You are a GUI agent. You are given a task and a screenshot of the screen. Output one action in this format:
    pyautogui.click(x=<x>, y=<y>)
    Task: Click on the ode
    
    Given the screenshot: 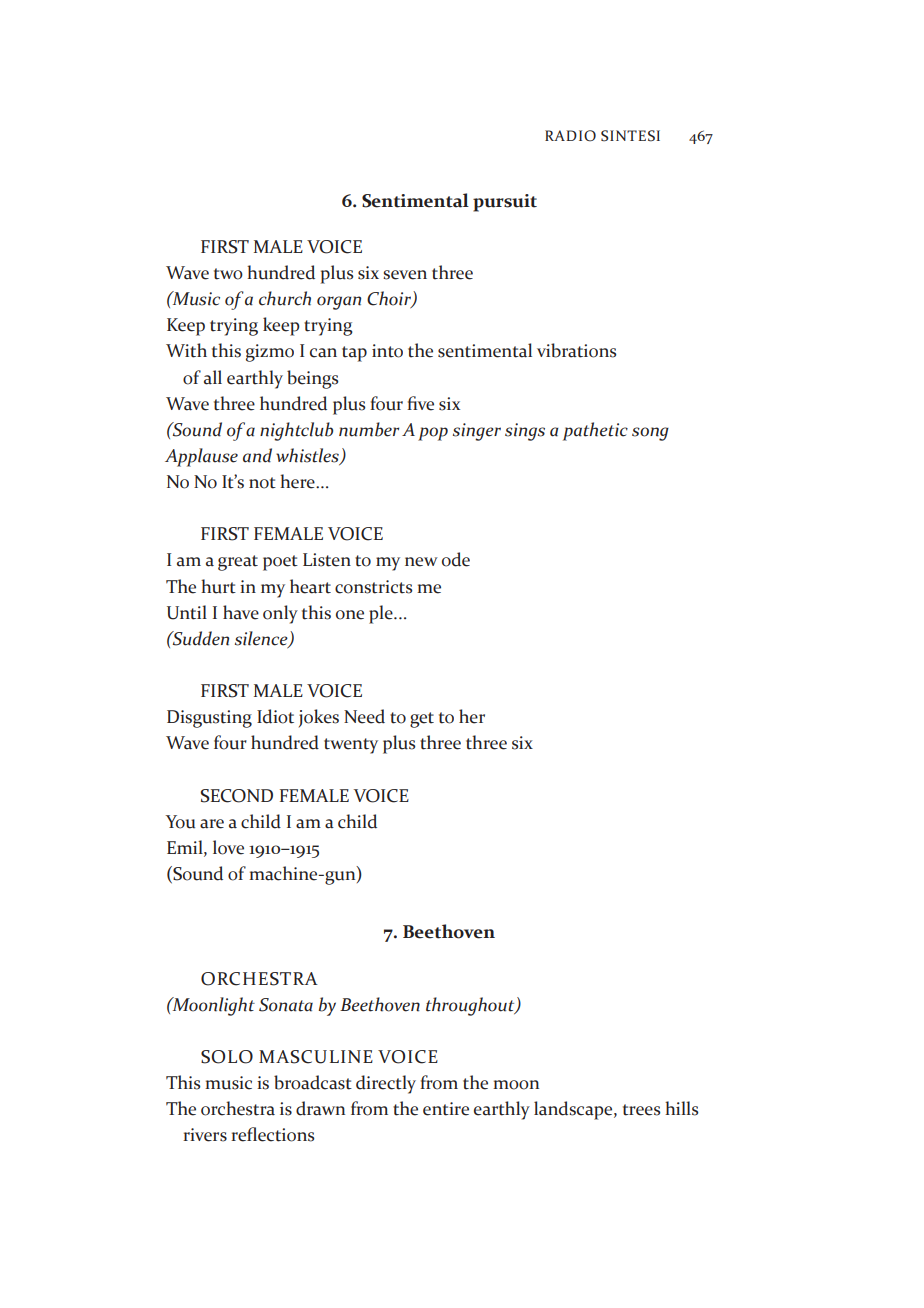 What is the action you would take?
    pyautogui.click(x=456, y=559)
